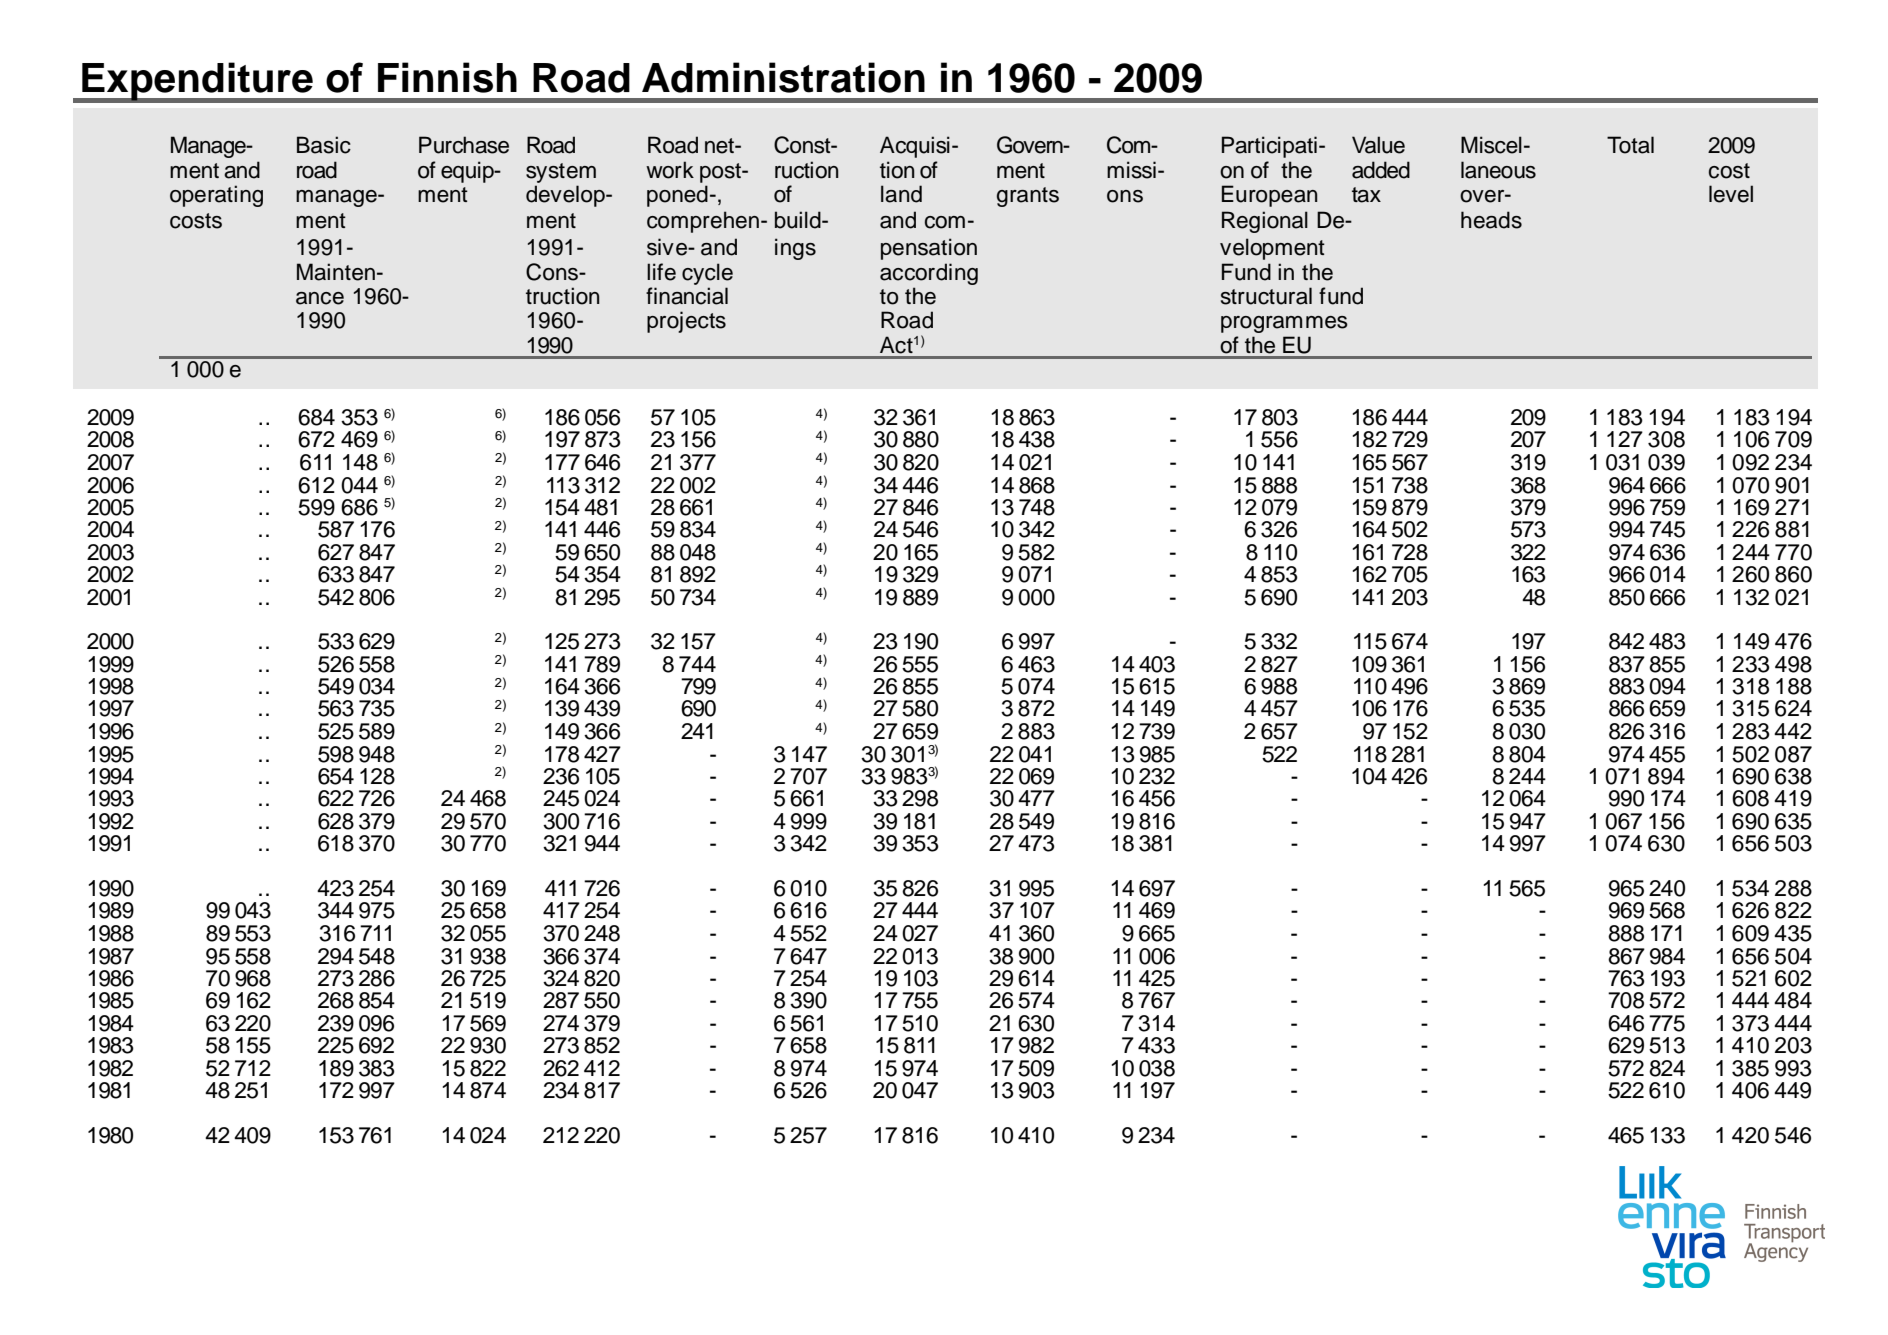 This page has height=1335, width=1888. I want to click on Purchase, so click(464, 145).
